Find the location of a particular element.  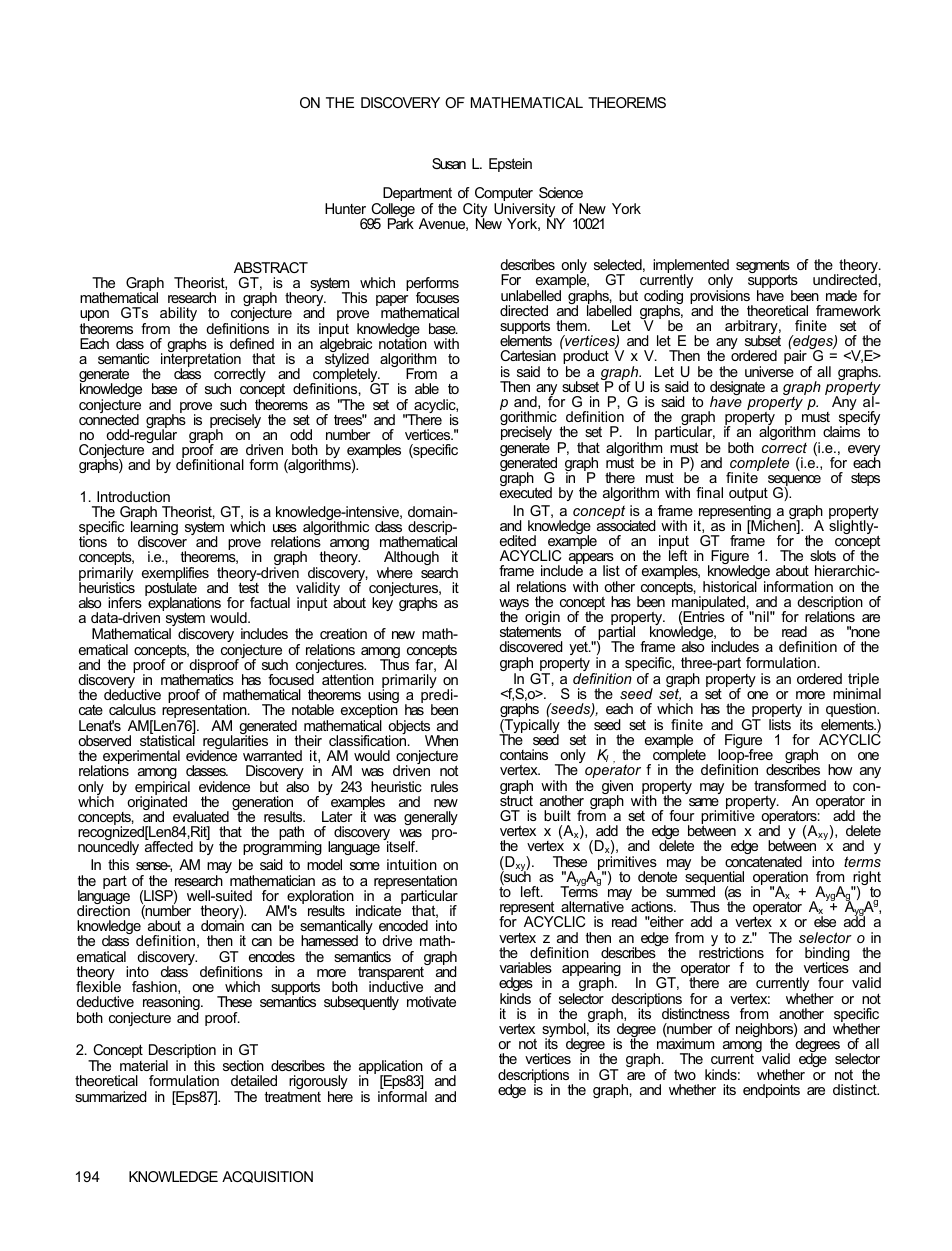

claims is located at coordinates (841, 431).
